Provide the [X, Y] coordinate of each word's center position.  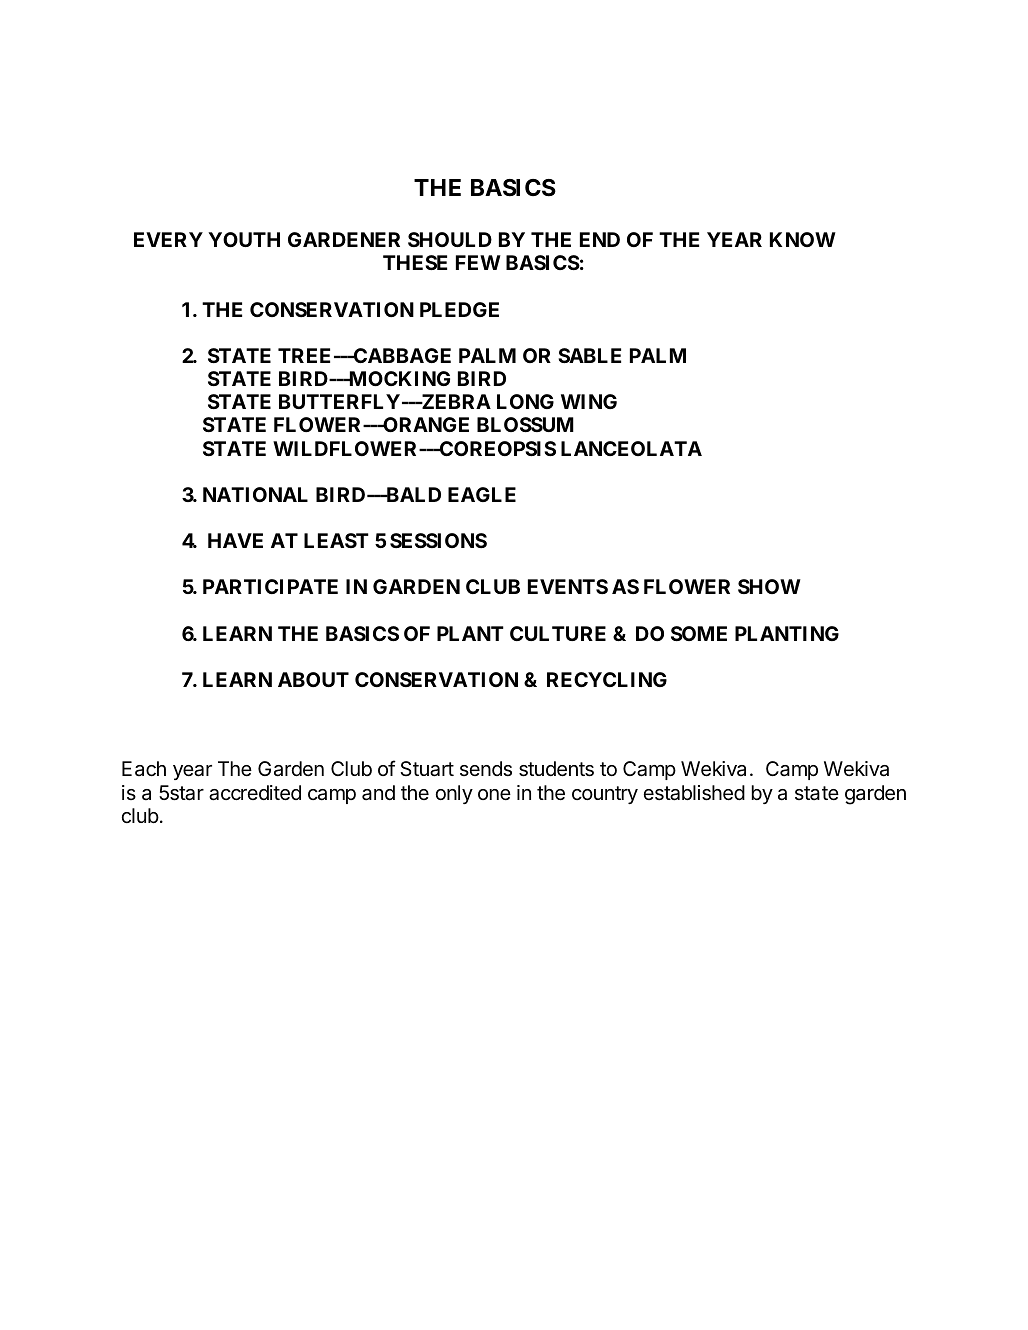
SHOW [769, 586]
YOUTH [244, 239]
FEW [478, 262]
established [694, 793]
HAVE [235, 540]
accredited [255, 793]
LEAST [336, 540]
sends [486, 769]
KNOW [803, 239]
